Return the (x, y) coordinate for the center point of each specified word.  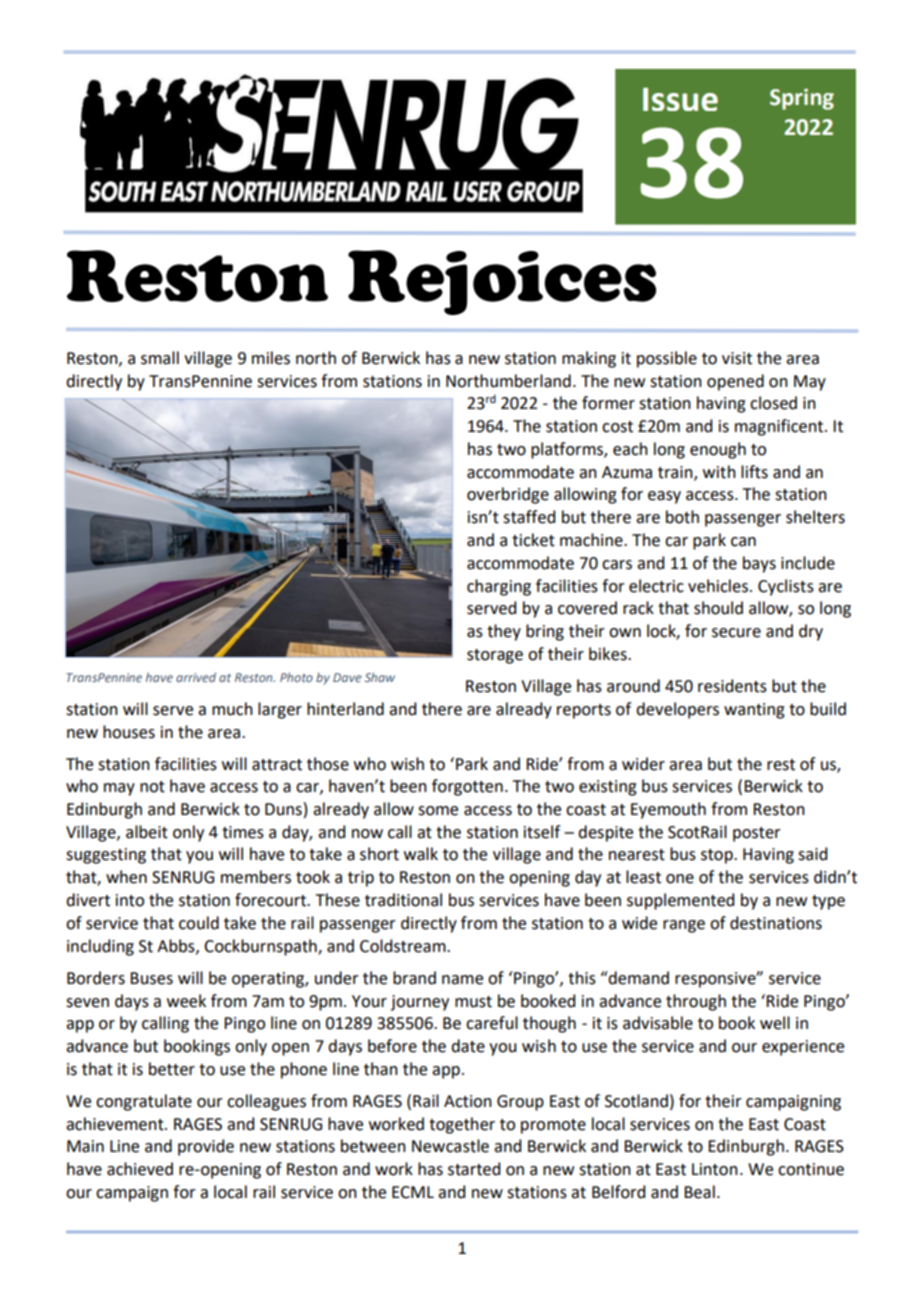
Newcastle (450, 1146)
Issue (680, 99)
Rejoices (502, 282)
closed (773, 403)
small (160, 358)
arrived (196, 677)
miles (271, 358)
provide (206, 1147)
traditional (403, 900)
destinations (776, 923)
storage (495, 656)
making (589, 359)
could (199, 923)
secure (736, 633)
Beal (699, 1192)
